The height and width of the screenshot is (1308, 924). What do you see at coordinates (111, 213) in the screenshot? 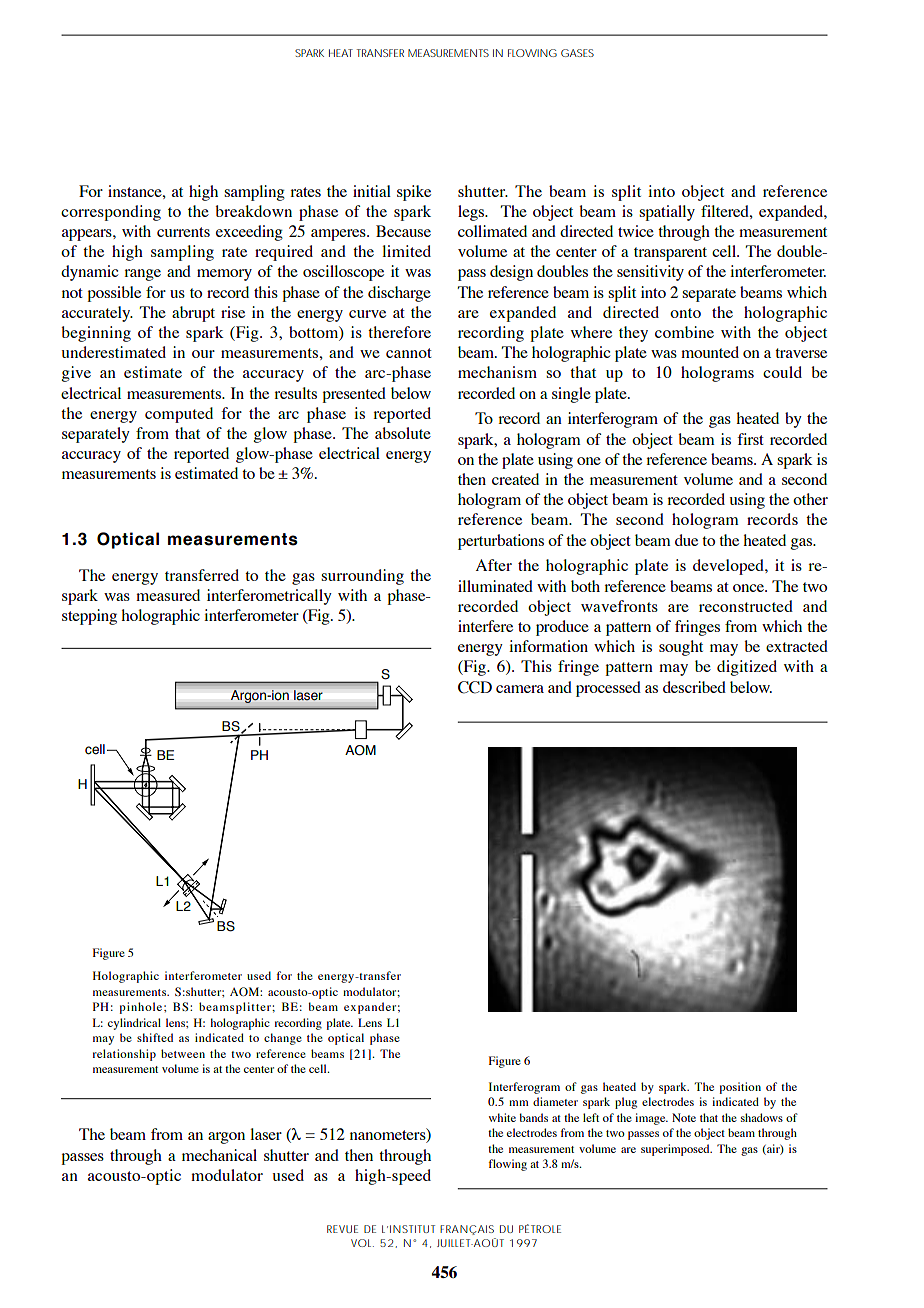
I see `corresponding` at bounding box center [111, 213].
